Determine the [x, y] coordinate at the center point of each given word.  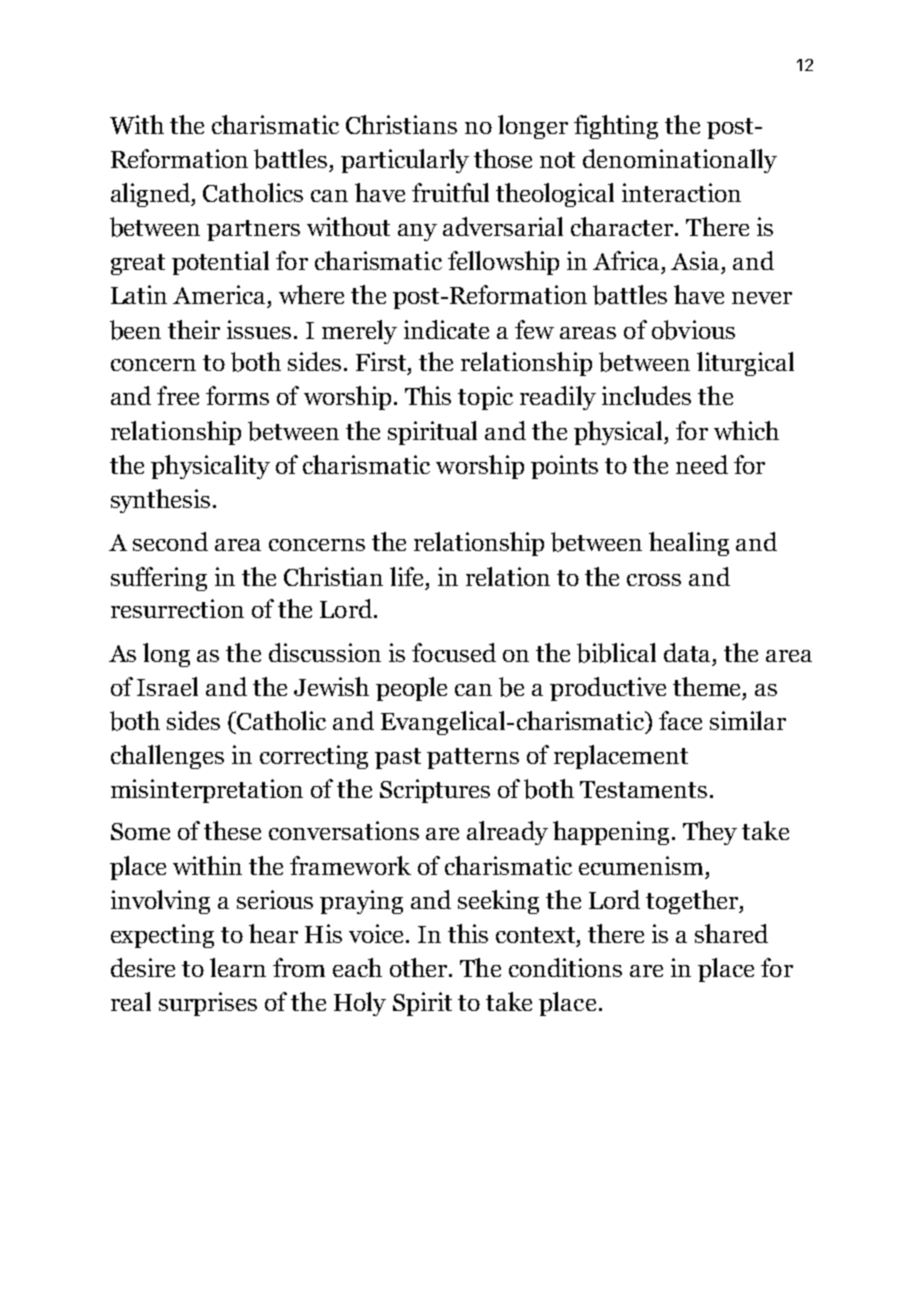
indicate [446, 329]
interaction [681, 192]
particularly [405, 161]
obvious [693, 330]
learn [238, 967]
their [194, 329]
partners [253, 230]
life [408, 576]
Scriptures [435, 791]
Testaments [643, 789]
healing [689, 544]
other [420, 967]
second [170, 541]
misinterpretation [207, 791]
